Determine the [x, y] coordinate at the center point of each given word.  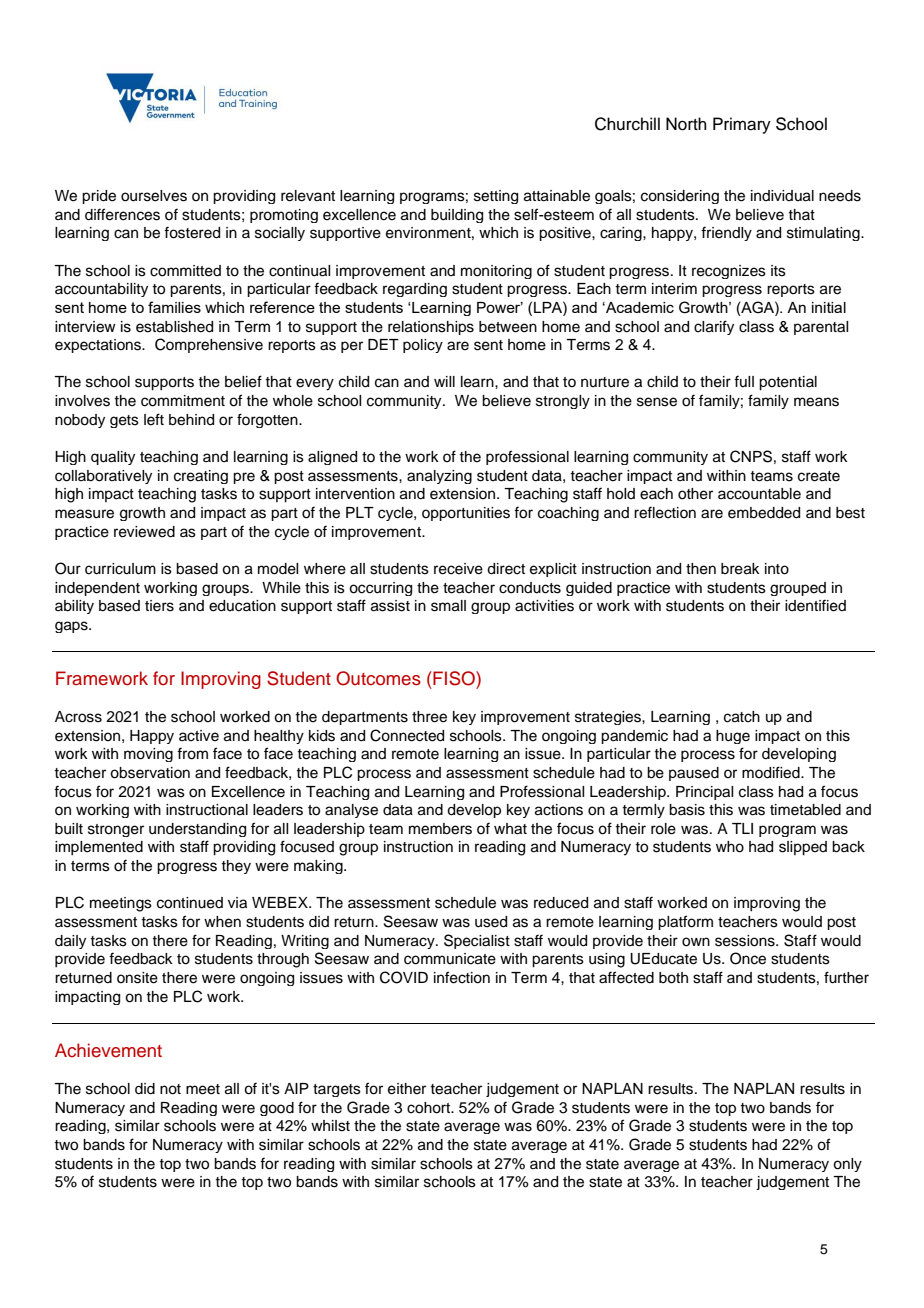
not [170, 1089]
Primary [742, 125]
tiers [159, 606]
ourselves [154, 196]
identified [815, 605]
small [448, 606]
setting [496, 197]
